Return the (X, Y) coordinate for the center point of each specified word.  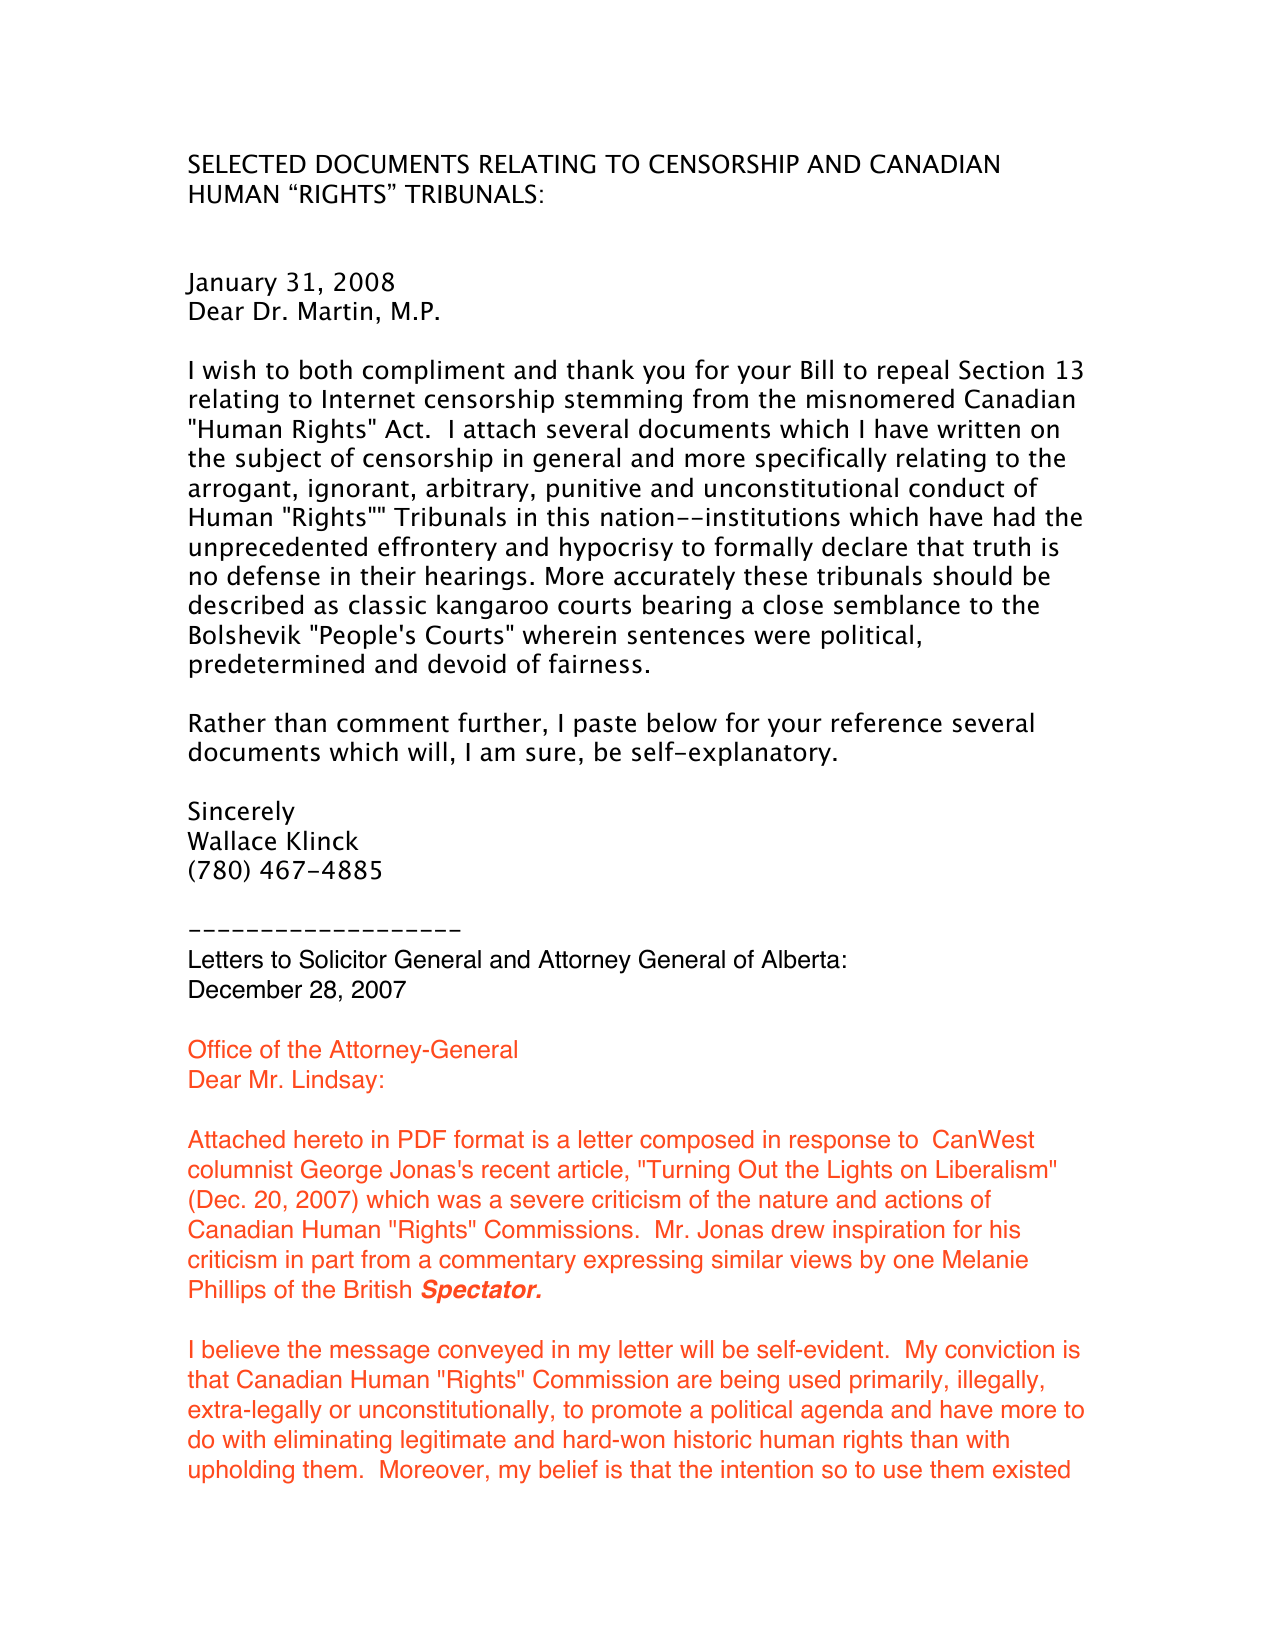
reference (887, 722)
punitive (594, 490)
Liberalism (992, 1169)
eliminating (332, 1442)
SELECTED (247, 164)
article (590, 1169)
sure (550, 754)
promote (636, 1412)
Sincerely (241, 812)
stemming (623, 401)
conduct (956, 487)
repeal (913, 371)
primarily (896, 1381)
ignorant (359, 490)
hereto (328, 1139)
